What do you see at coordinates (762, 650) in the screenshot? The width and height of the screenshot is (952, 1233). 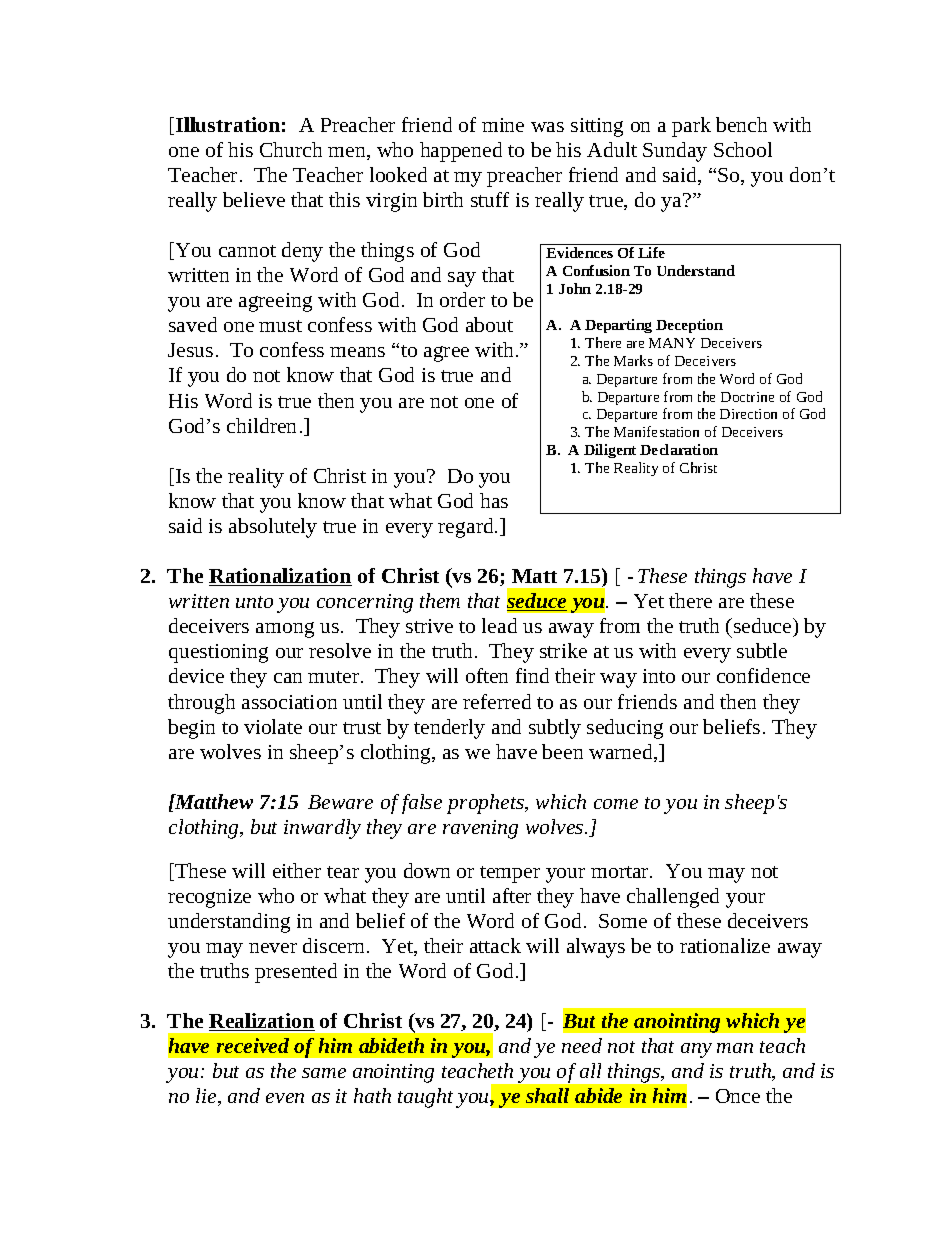 I see `subtle` at bounding box center [762, 650].
